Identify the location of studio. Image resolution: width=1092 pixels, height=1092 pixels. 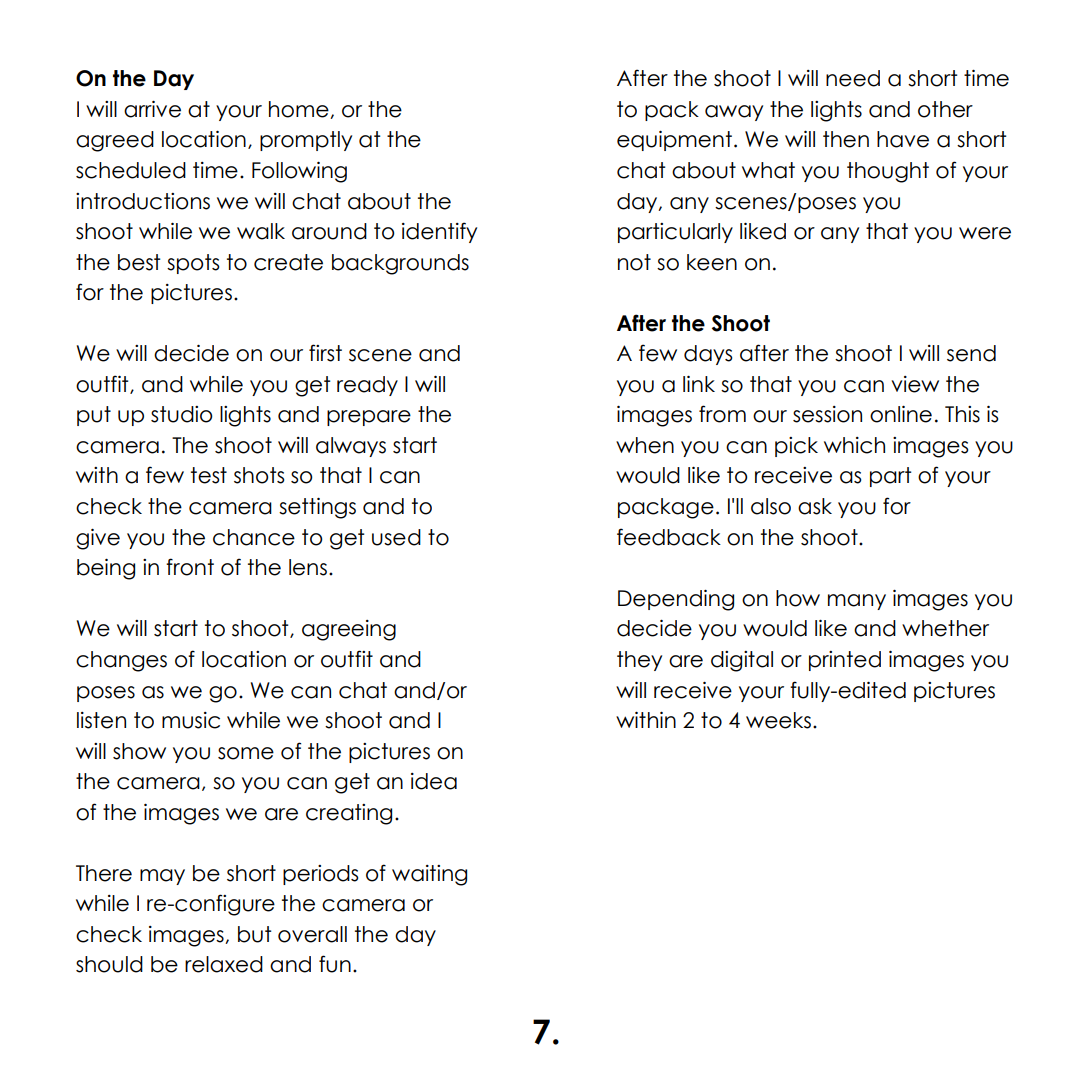
(182, 414).
